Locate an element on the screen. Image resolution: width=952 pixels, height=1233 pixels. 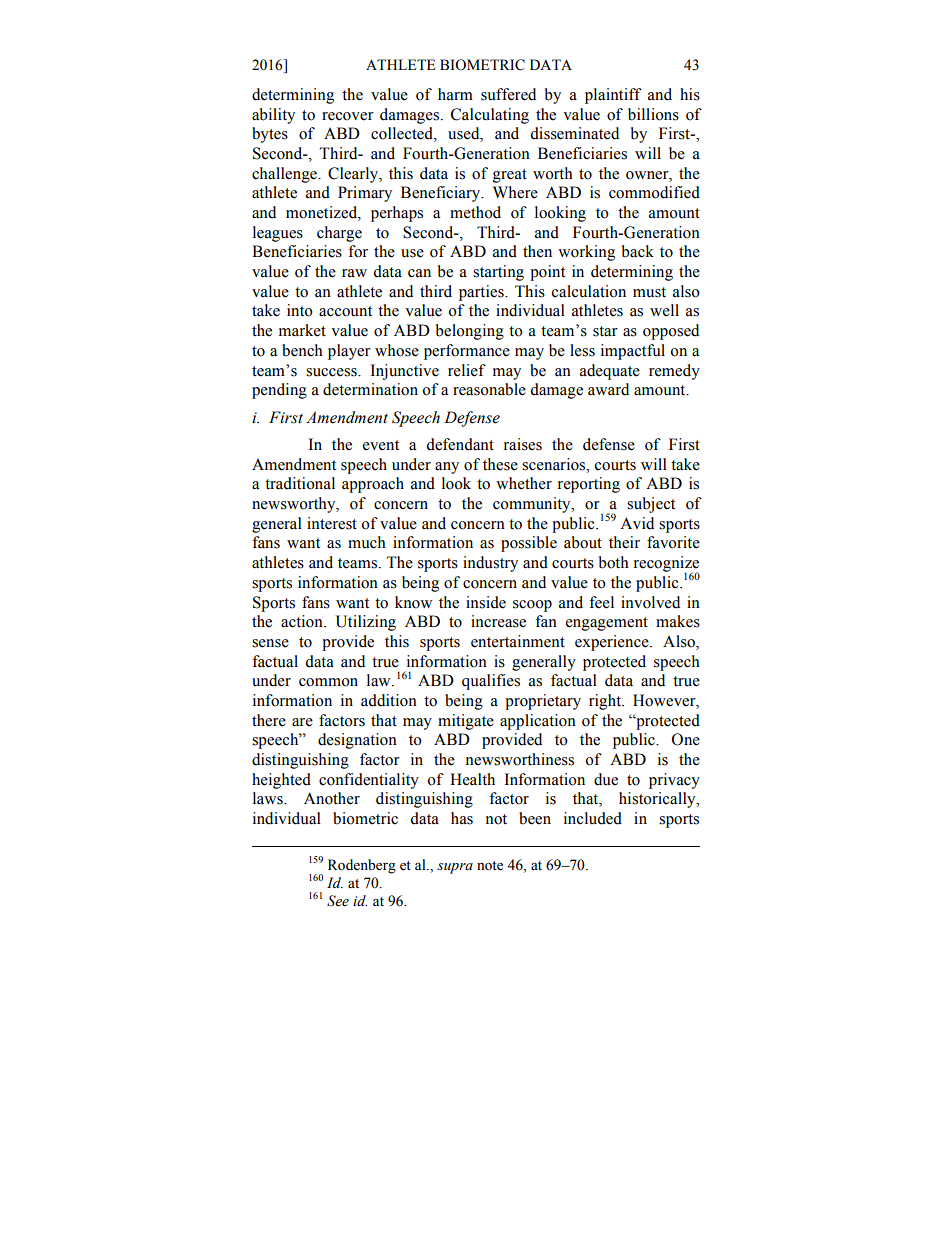
qualifies is located at coordinates (491, 682).
